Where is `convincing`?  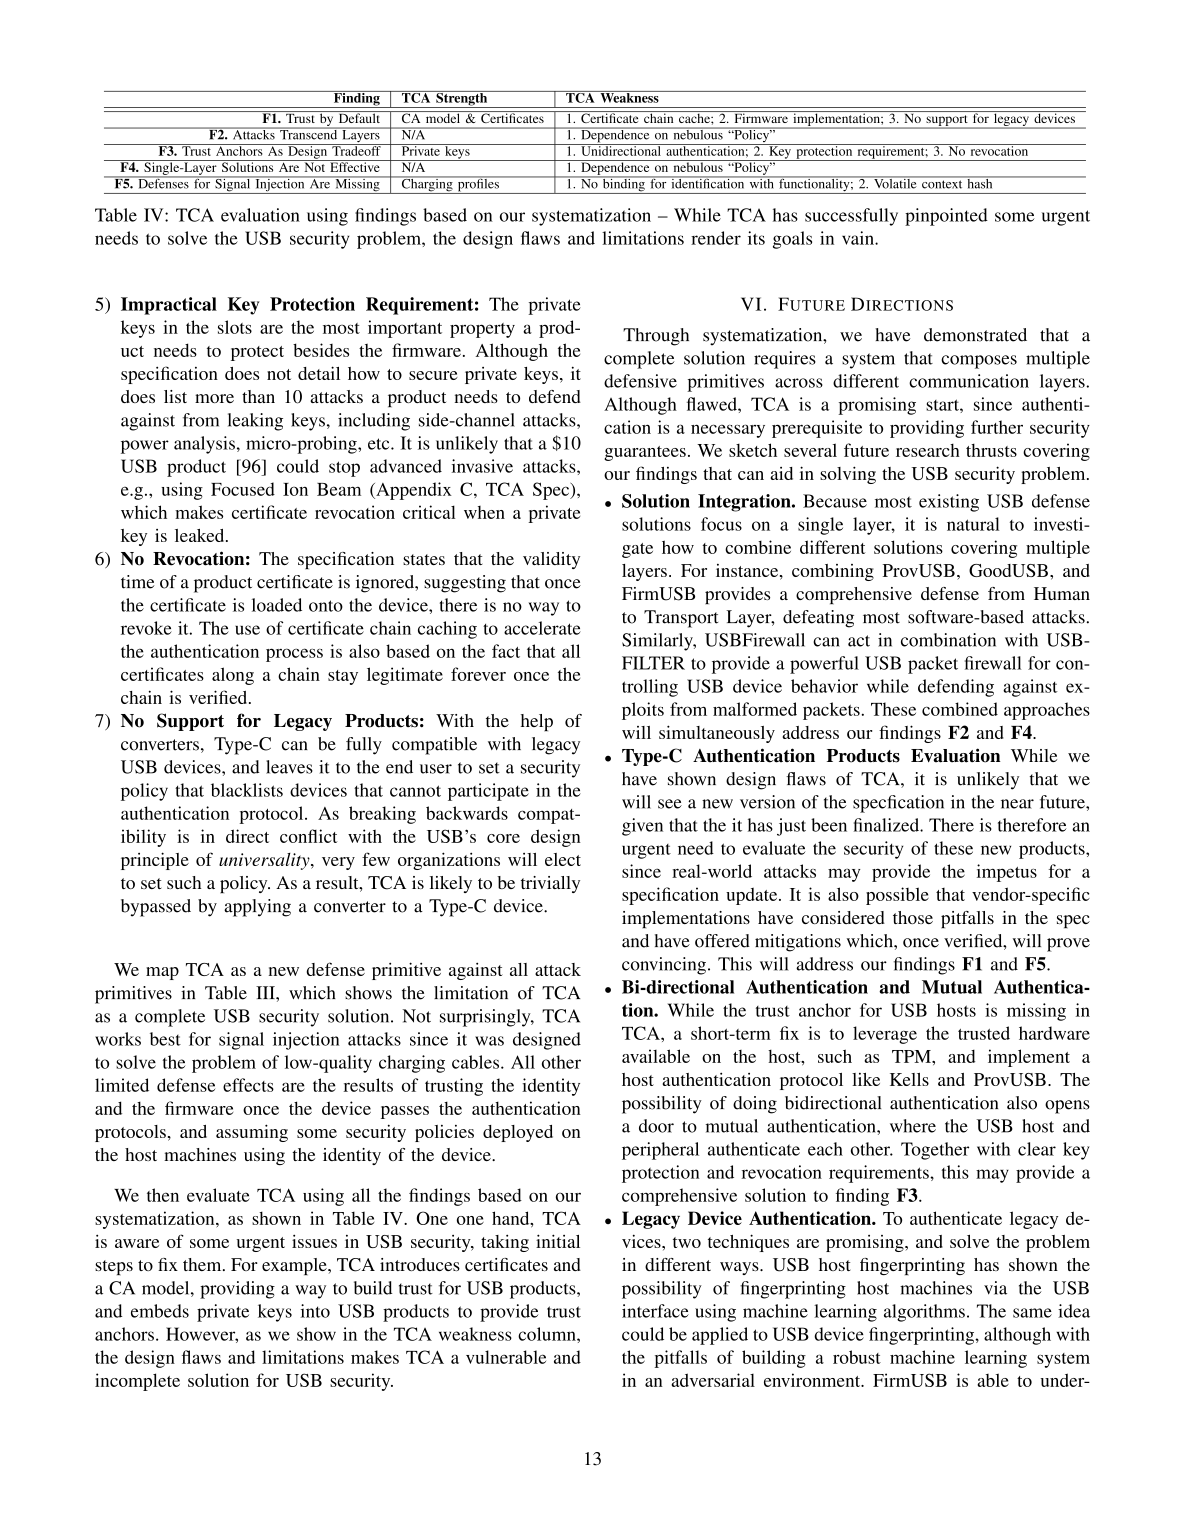
convincing is located at coordinates (664, 966).
